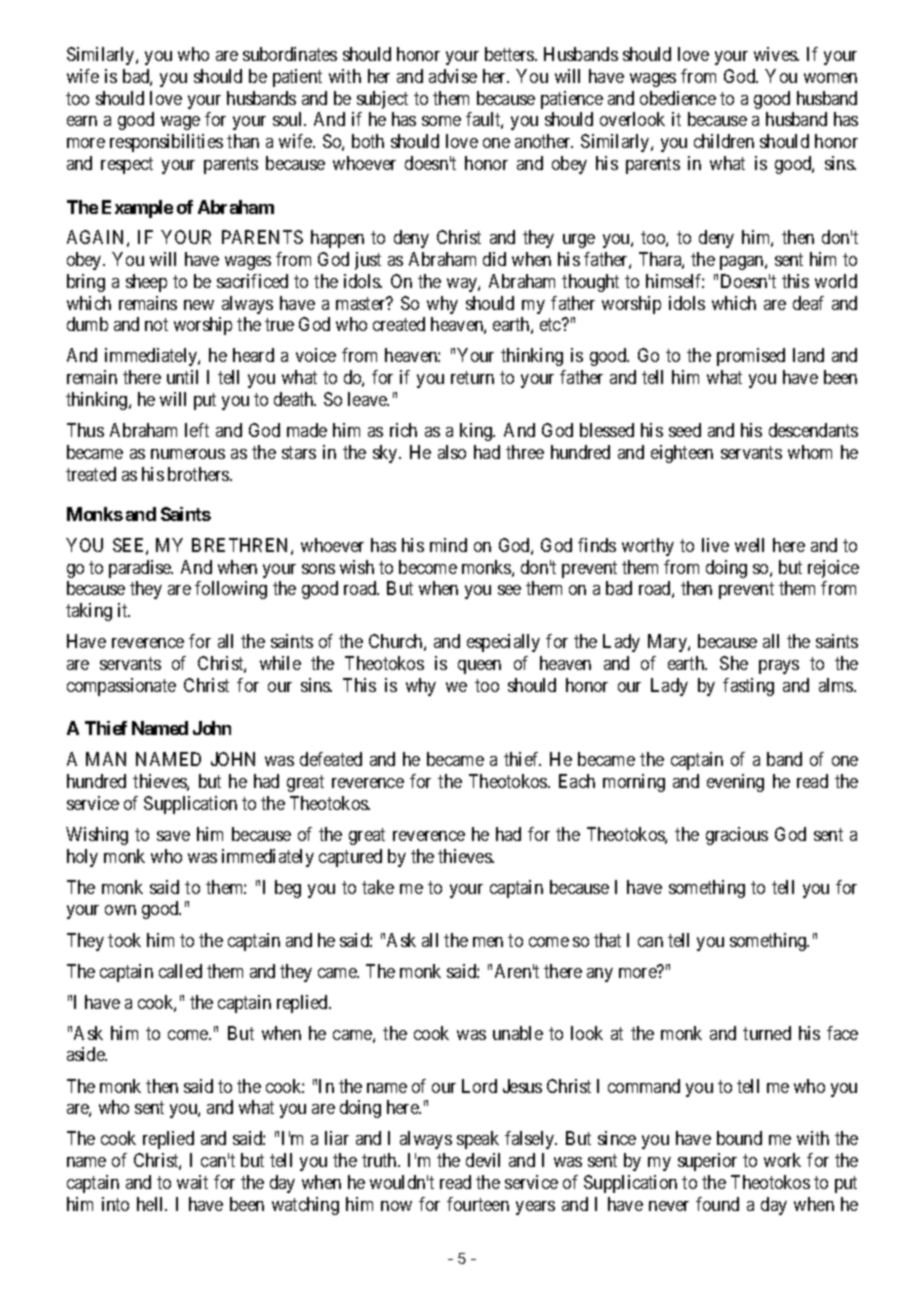 This document has width=924, height=1308. What do you see at coordinates (180, 971) in the document?
I see `called` at bounding box center [180, 971].
